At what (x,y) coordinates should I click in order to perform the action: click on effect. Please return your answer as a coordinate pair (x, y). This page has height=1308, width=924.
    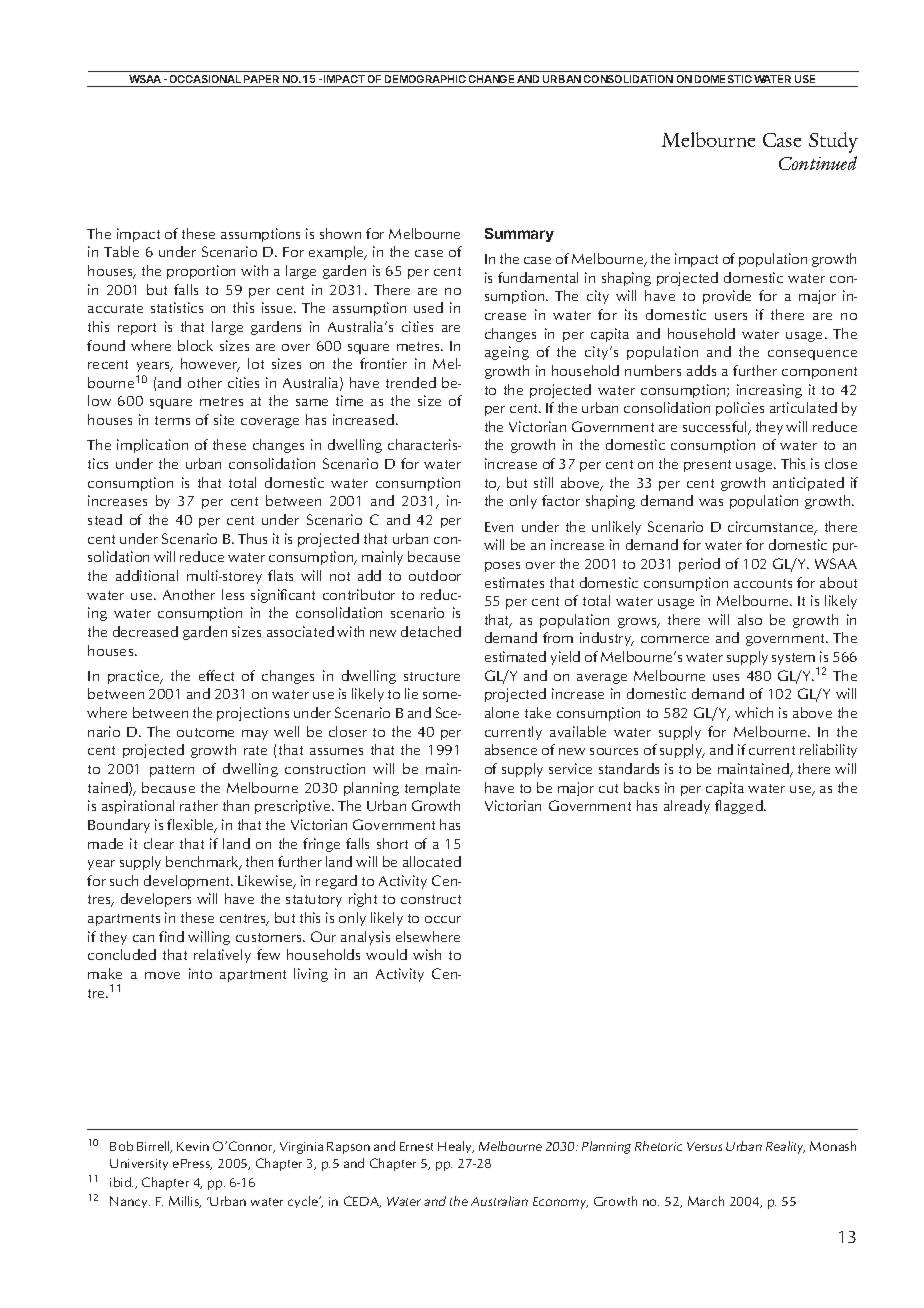
    Looking at the image, I should click on (216, 675).
